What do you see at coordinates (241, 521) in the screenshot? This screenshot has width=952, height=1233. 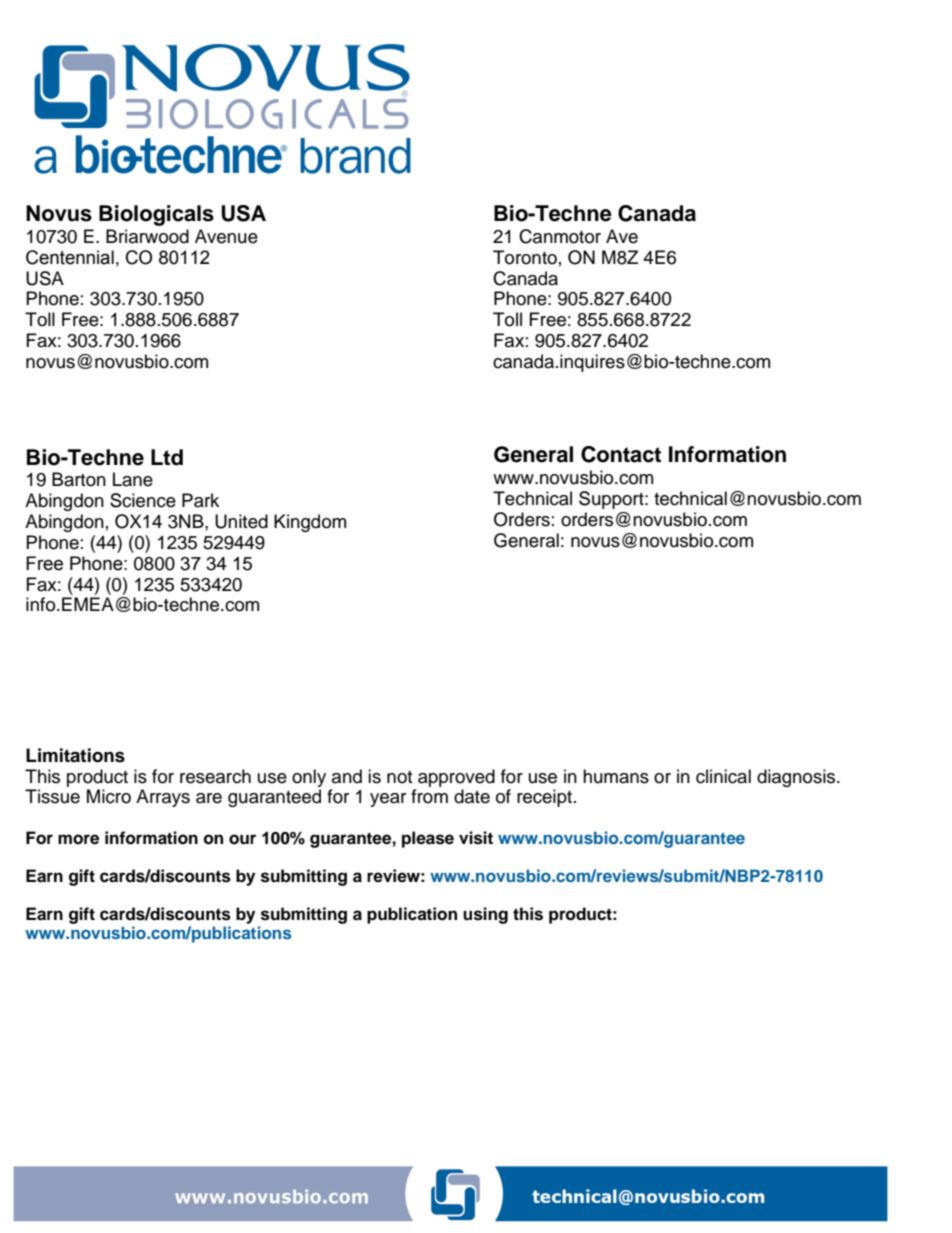 I see `United` at bounding box center [241, 521].
